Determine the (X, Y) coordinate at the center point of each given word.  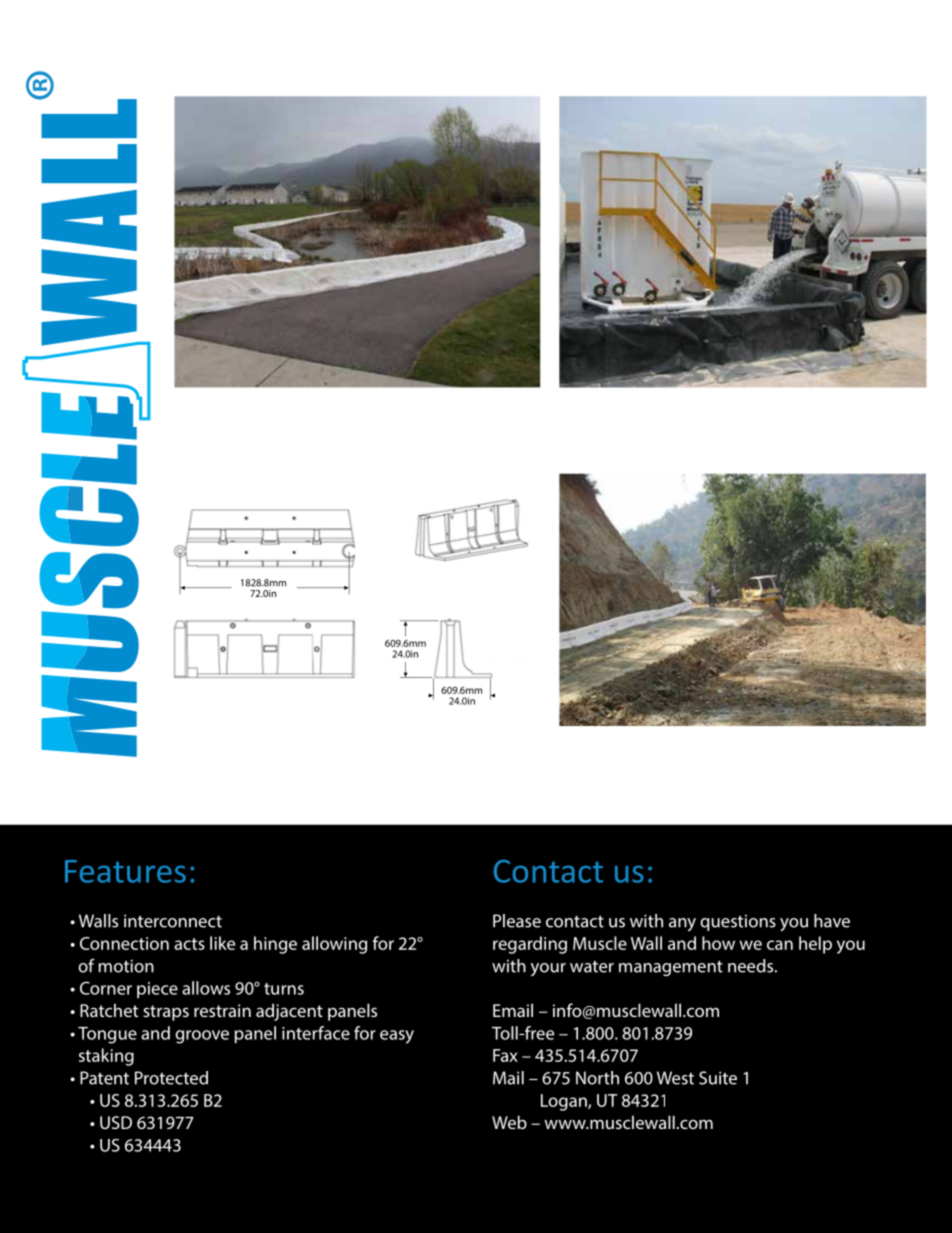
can (780, 945)
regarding (530, 945)
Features (125, 871)
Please (517, 921)
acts (189, 944)
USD (116, 1122)
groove (202, 1037)
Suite (718, 1078)
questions (738, 923)
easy (397, 1037)
